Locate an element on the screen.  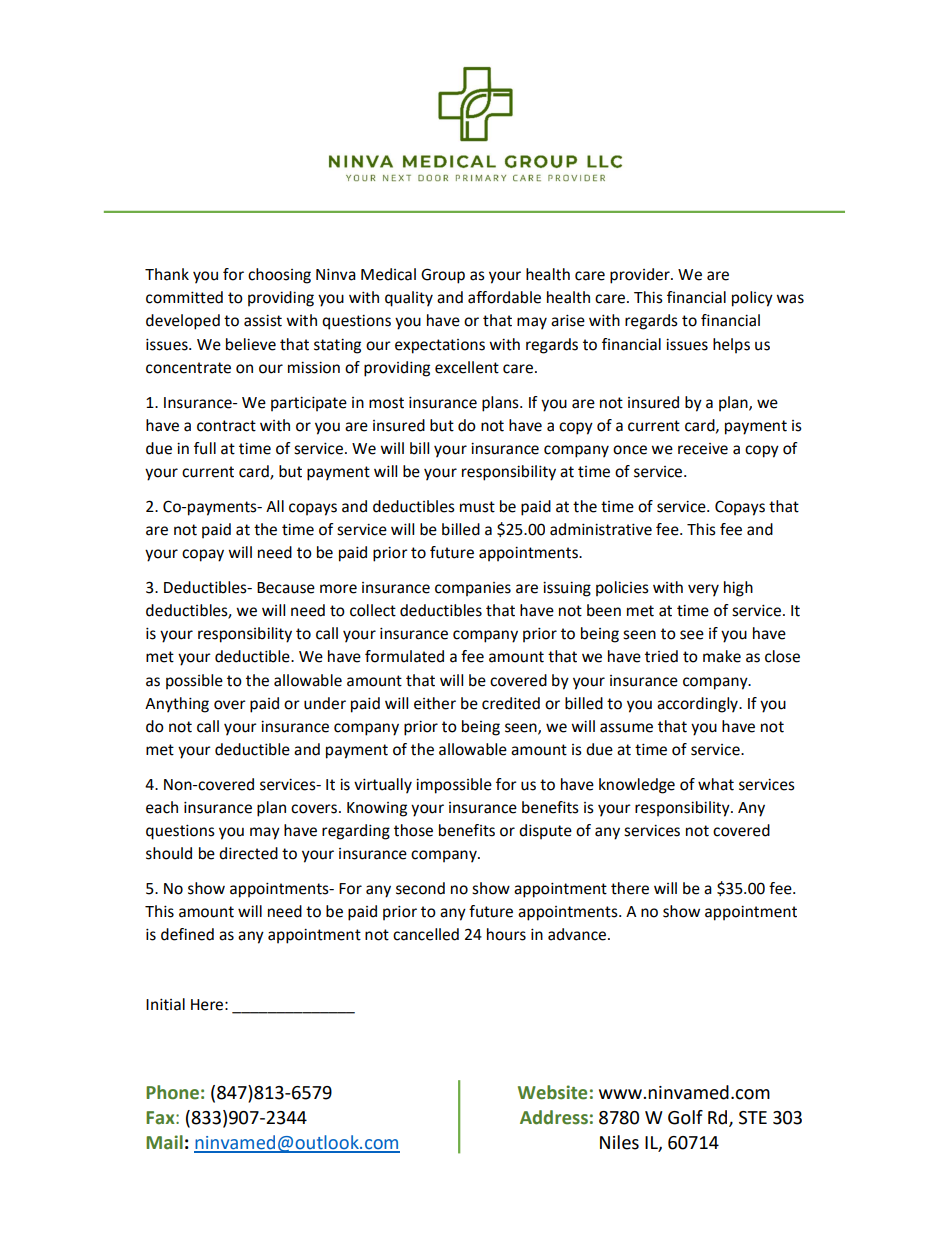
companies is located at coordinates (473, 589).
